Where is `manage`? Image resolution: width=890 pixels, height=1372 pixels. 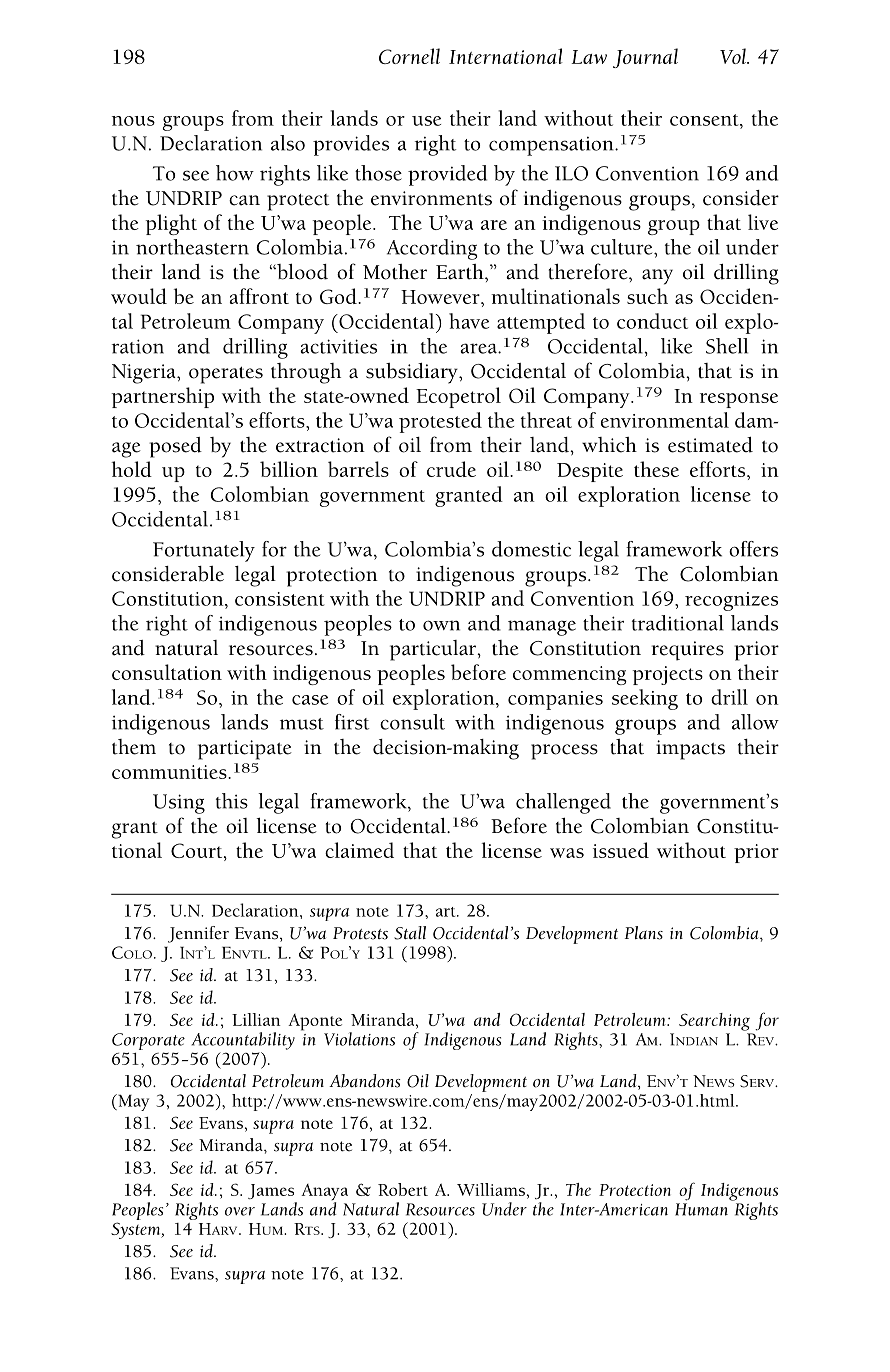 manage is located at coordinates (542, 628).
